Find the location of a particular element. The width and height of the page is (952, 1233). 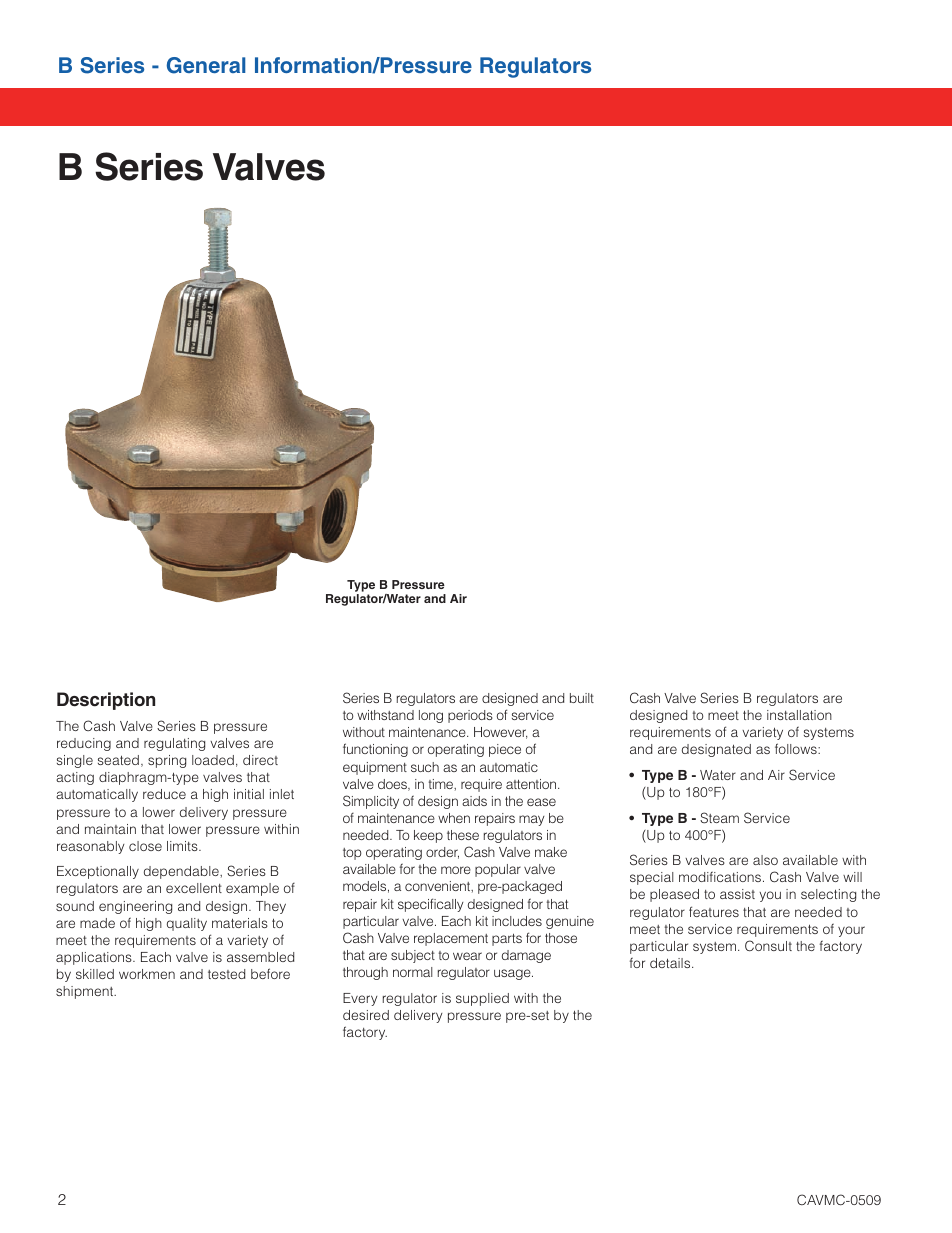

such is located at coordinates (425, 767).
